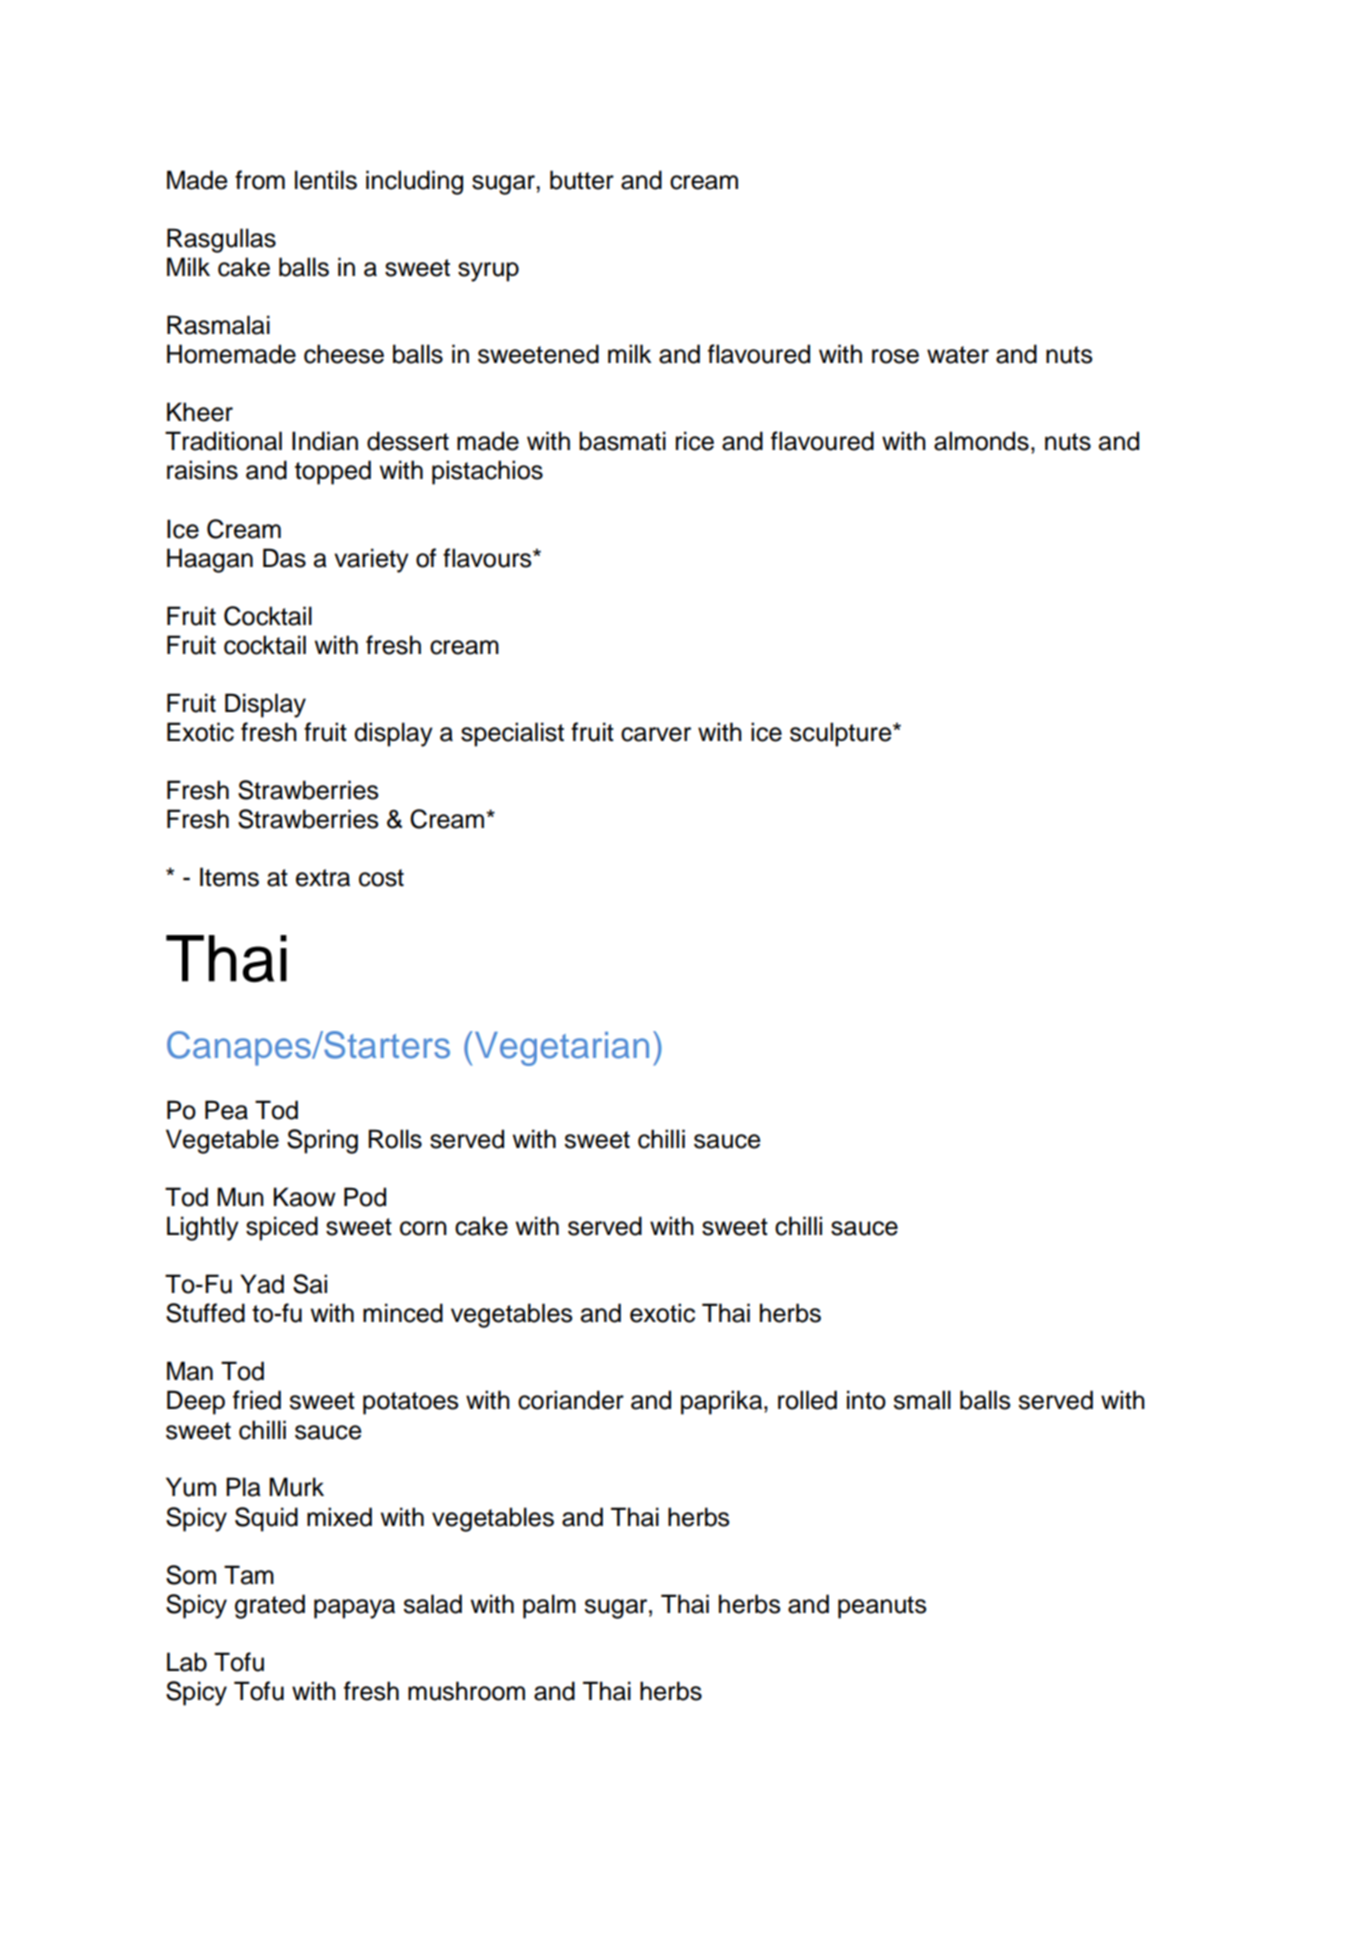 The image size is (1368, 1934). Describe the element at coordinates (284, 558) in the document. I see `Das` at that location.
